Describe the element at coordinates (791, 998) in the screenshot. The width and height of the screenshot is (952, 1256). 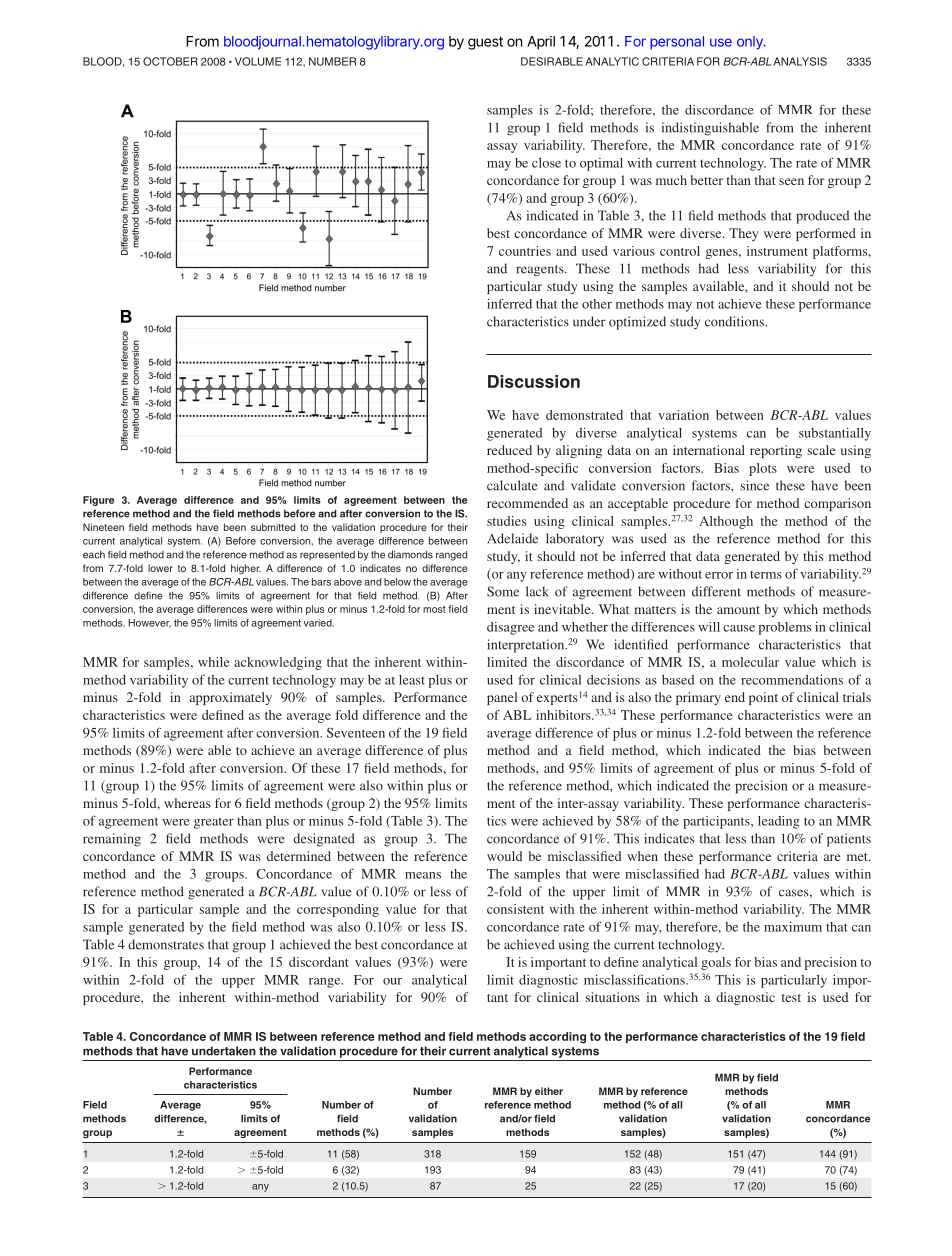
I see `test` at that location.
